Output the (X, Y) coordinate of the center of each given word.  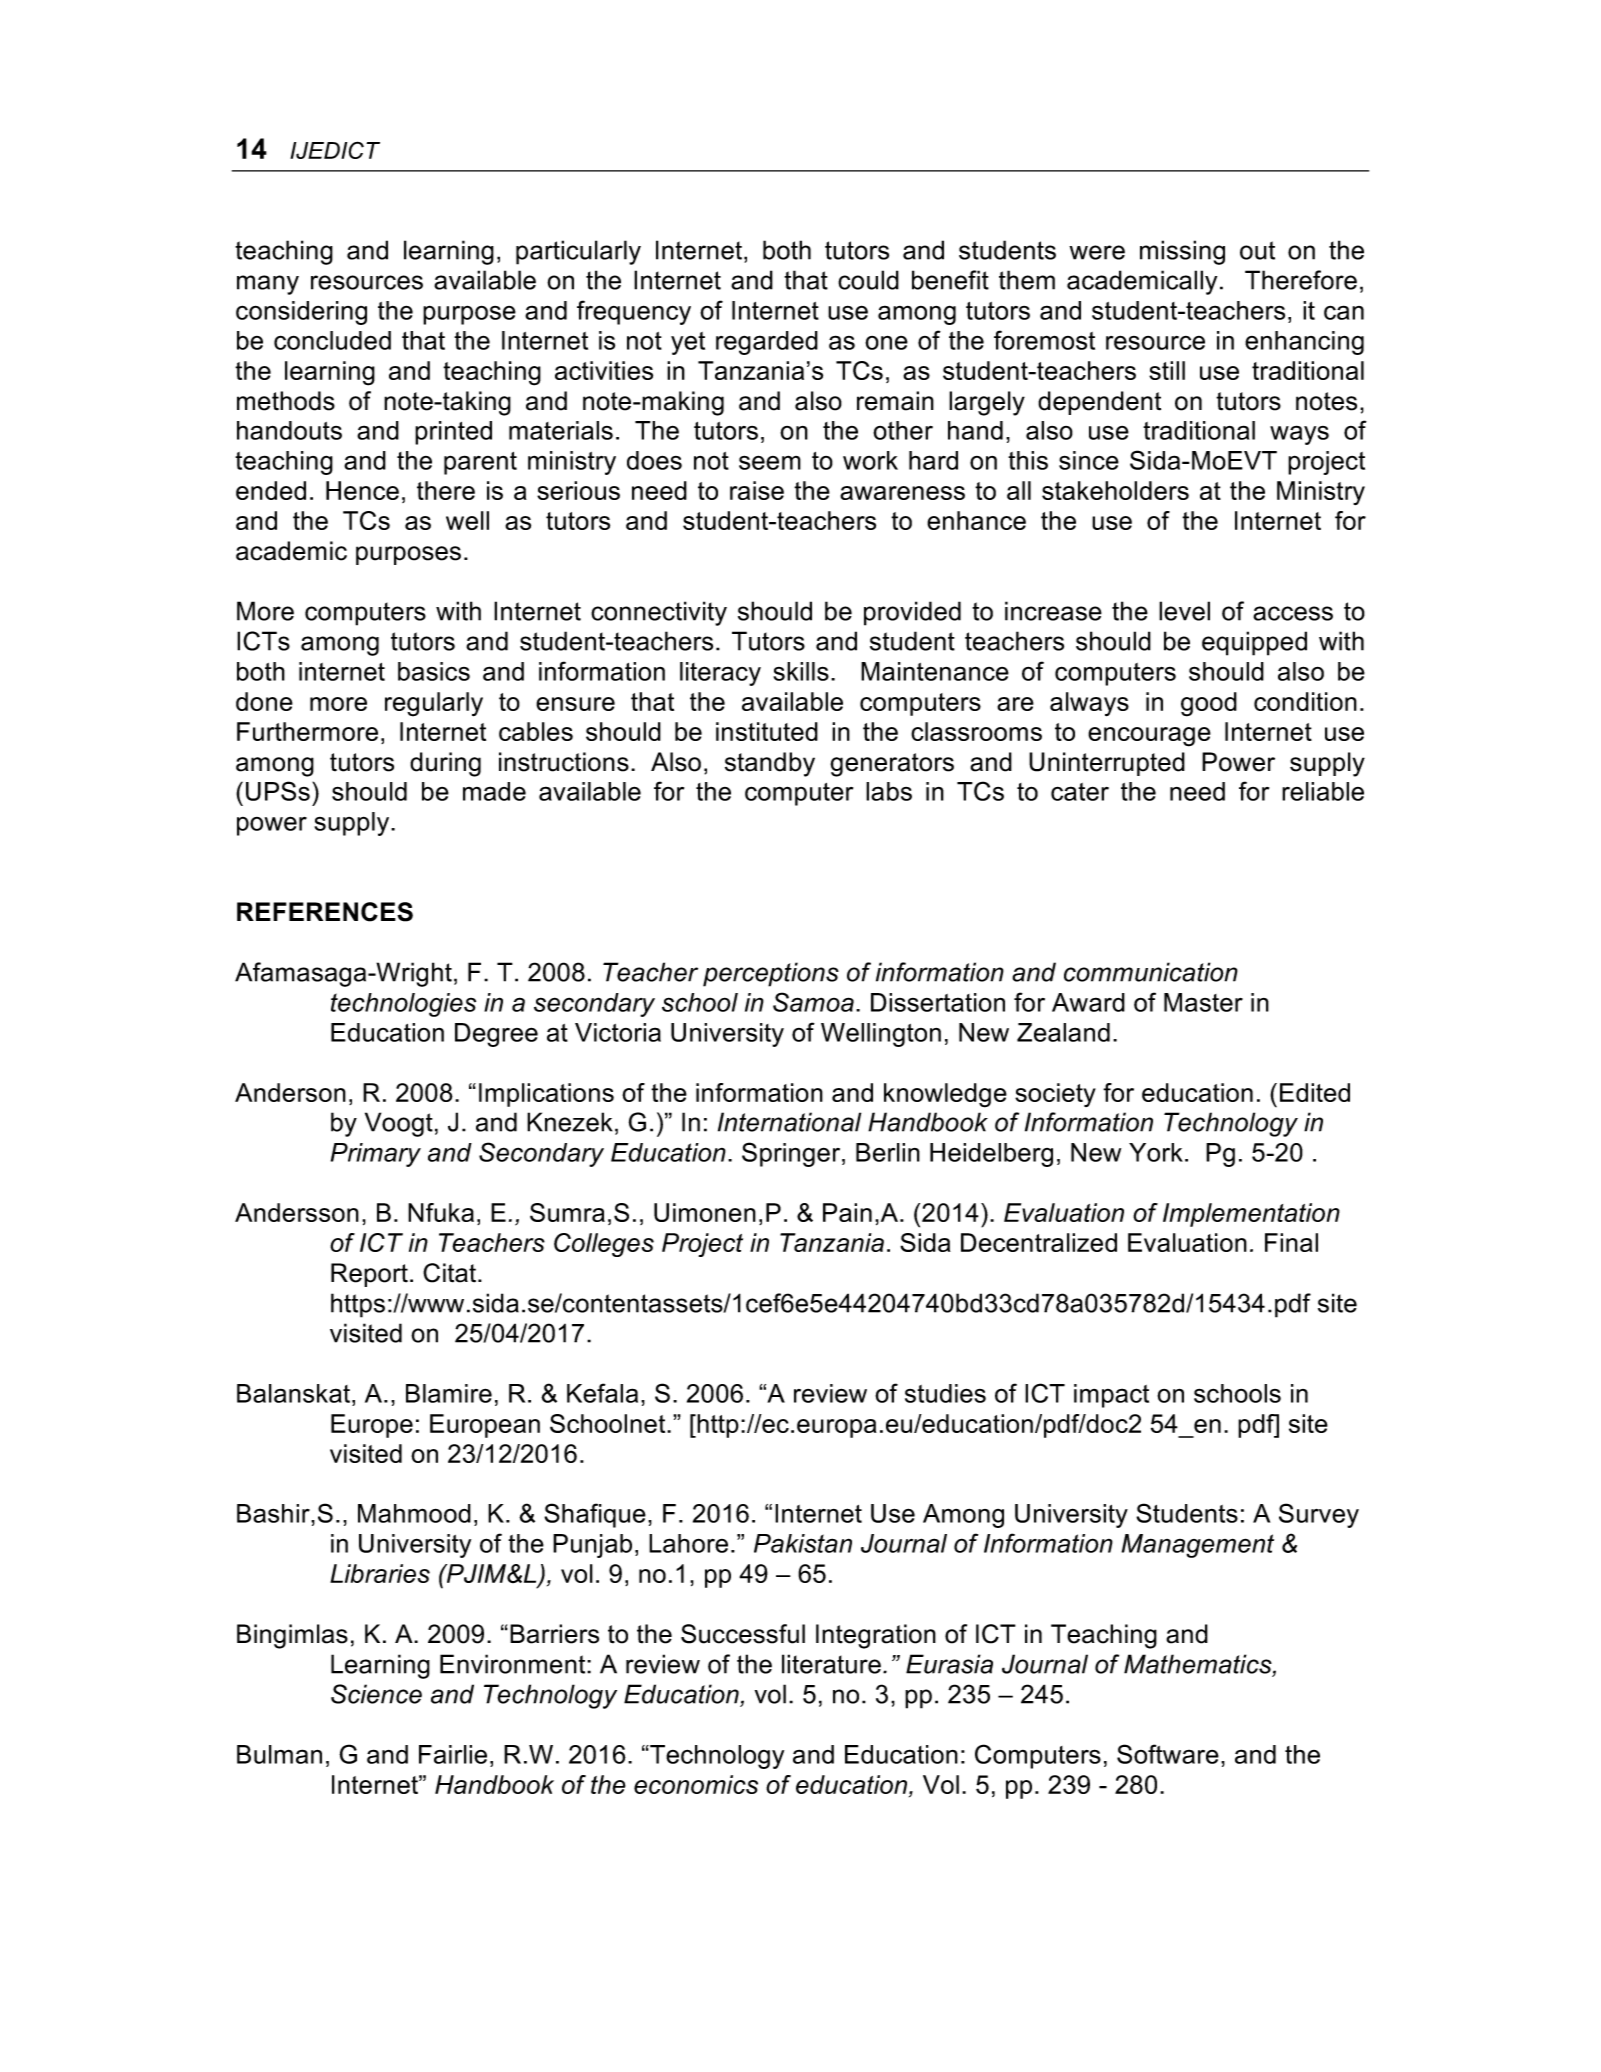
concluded (332, 340)
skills (801, 671)
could (868, 280)
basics (434, 671)
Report (369, 1275)
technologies (403, 1005)
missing (1182, 252)
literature (831, 1664)
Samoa (813, 1002)
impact (1111, 1396)
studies (945, 1393)
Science (376, 1694)
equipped (1254, 643)
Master (1203, 1002)
